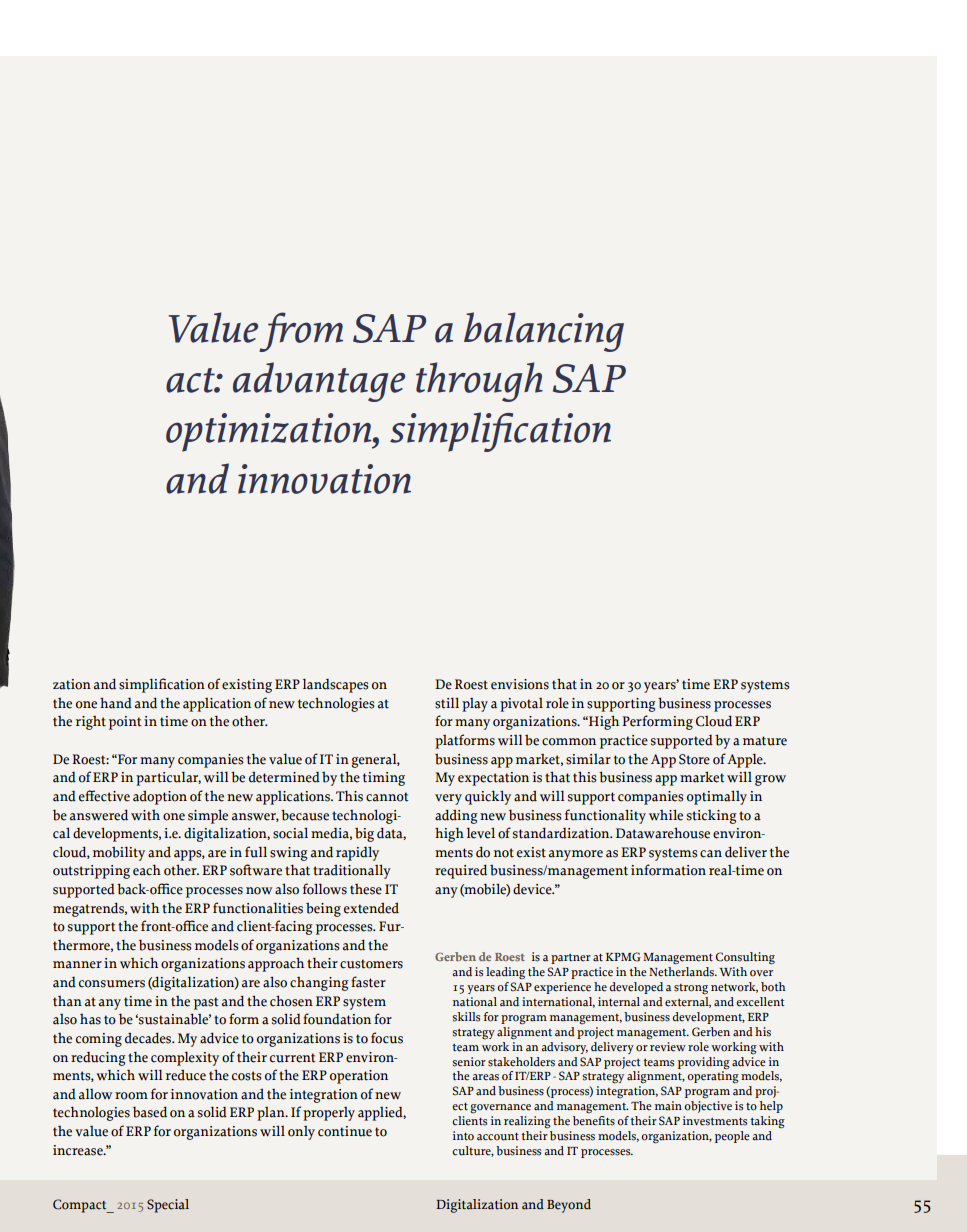 This image has height=1232, width=967. Describe the element at coordinates (384, 779) in the image. I see `timing` at that location.
